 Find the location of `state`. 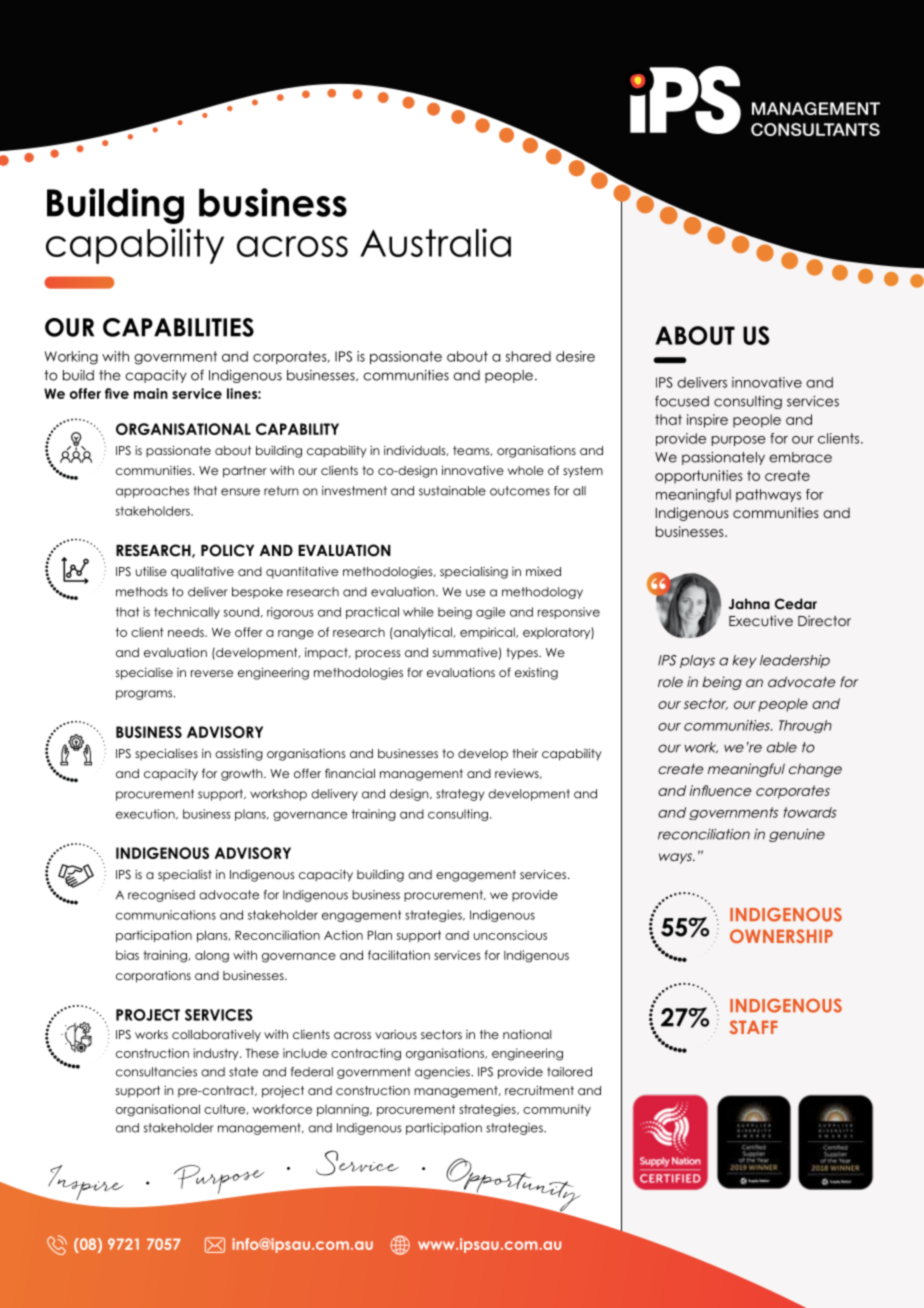

state is located at coordinates (243, 1072).
